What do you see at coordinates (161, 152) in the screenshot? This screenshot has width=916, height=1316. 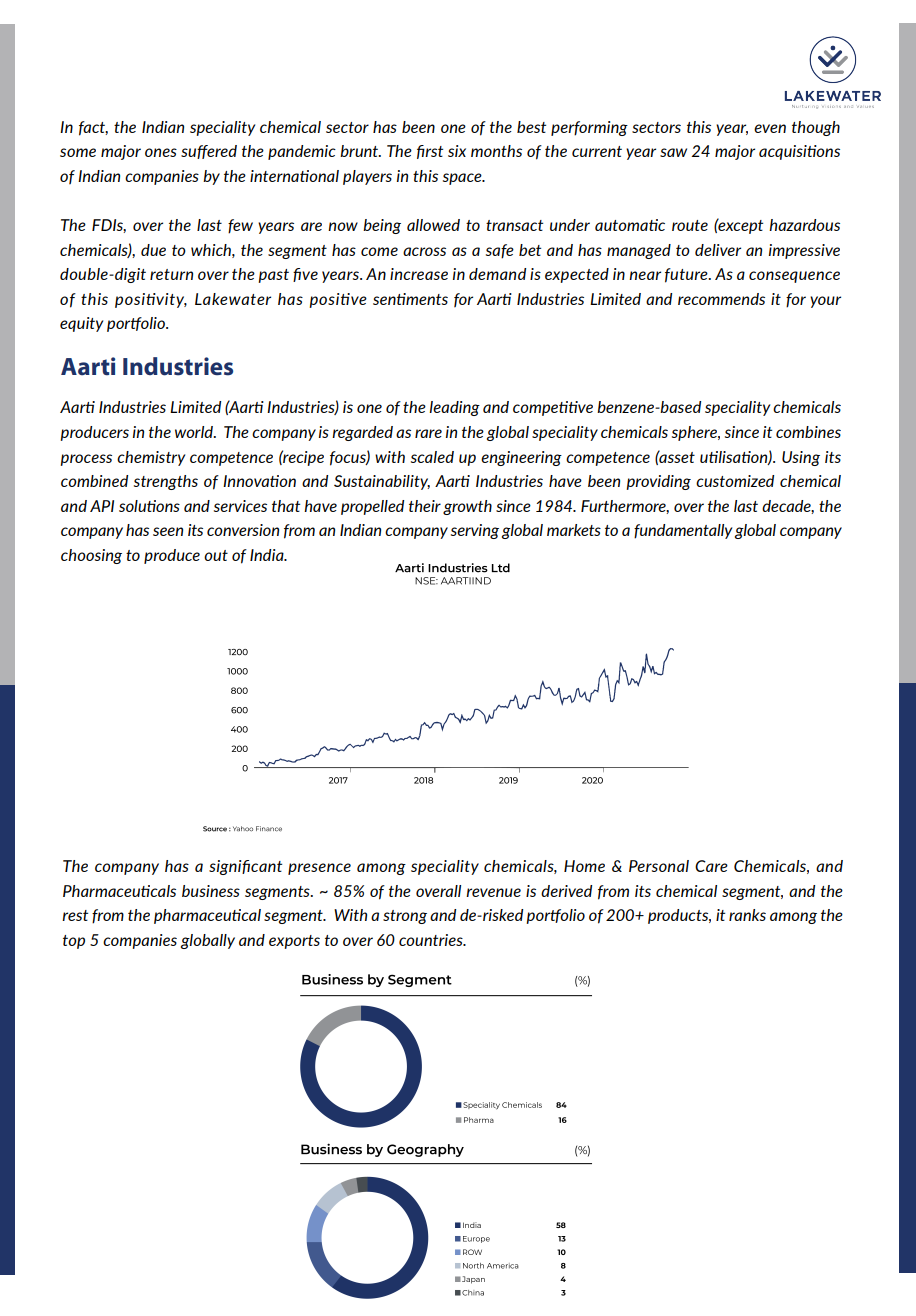 I see `ones` at bounding box center [161, 152].
